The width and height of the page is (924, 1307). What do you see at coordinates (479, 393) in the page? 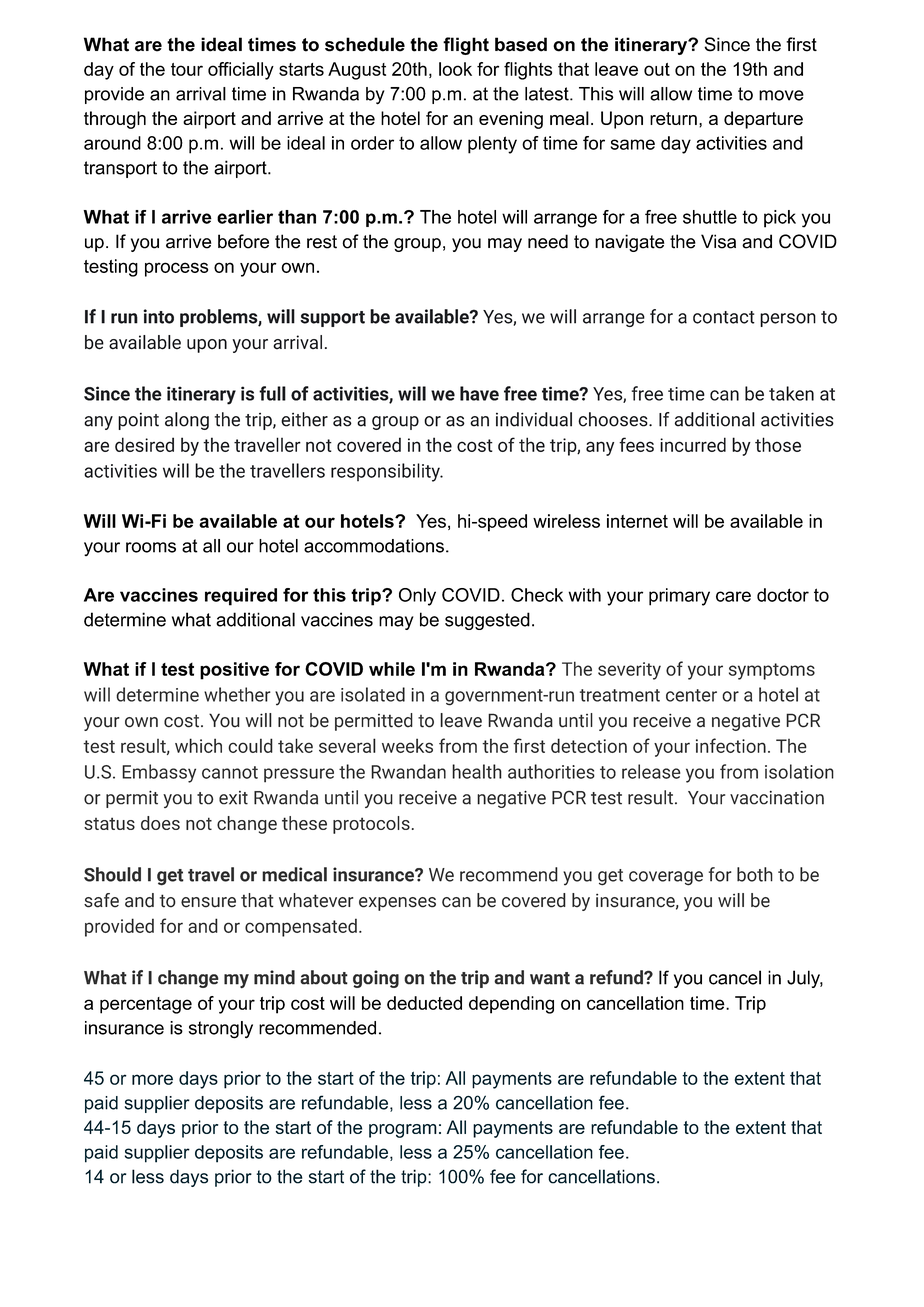
I see `have` at bounding box center [479, 393].
